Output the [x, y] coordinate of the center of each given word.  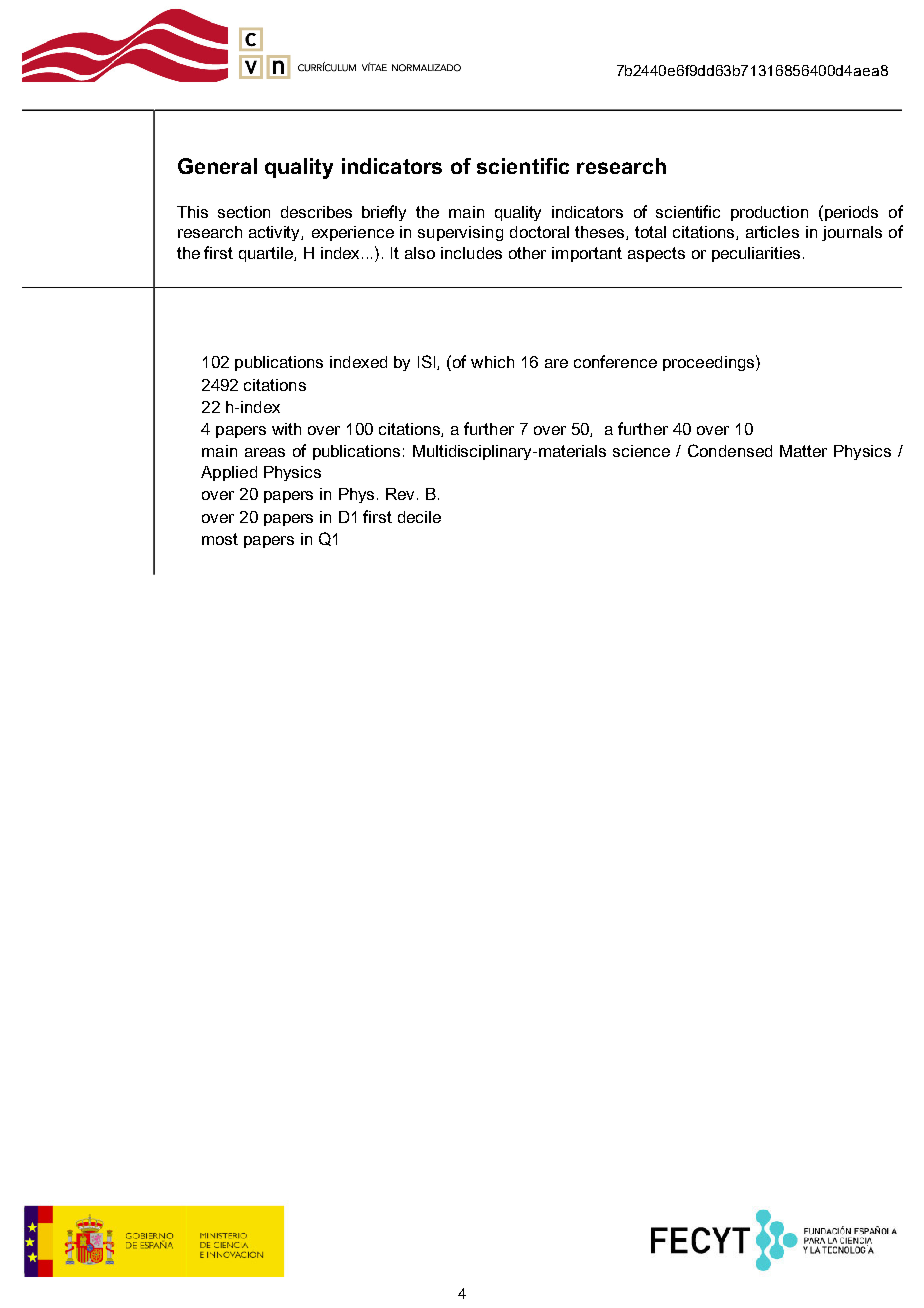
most [220, 539]
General [217, 166]
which [492, 362]
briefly [384, 213]
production [769, 213]
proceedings [710, 363]
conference [615, 361]
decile [419, 517]
